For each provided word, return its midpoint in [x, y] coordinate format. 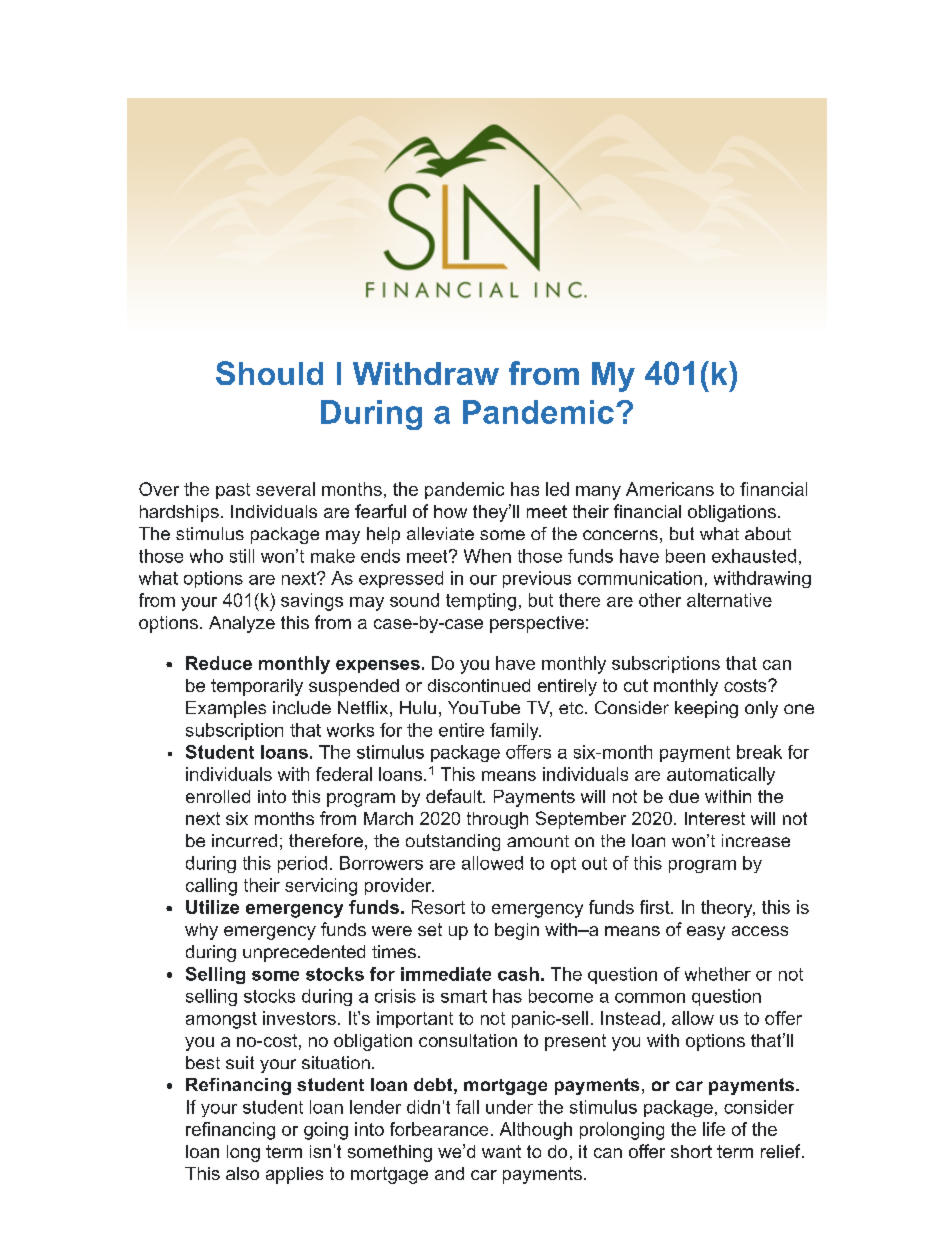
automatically [721, 776]
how [450, 511]
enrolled [218, 796]
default [455, 796]
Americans [670, 489]
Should [269, 373]
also [242, 1173]
